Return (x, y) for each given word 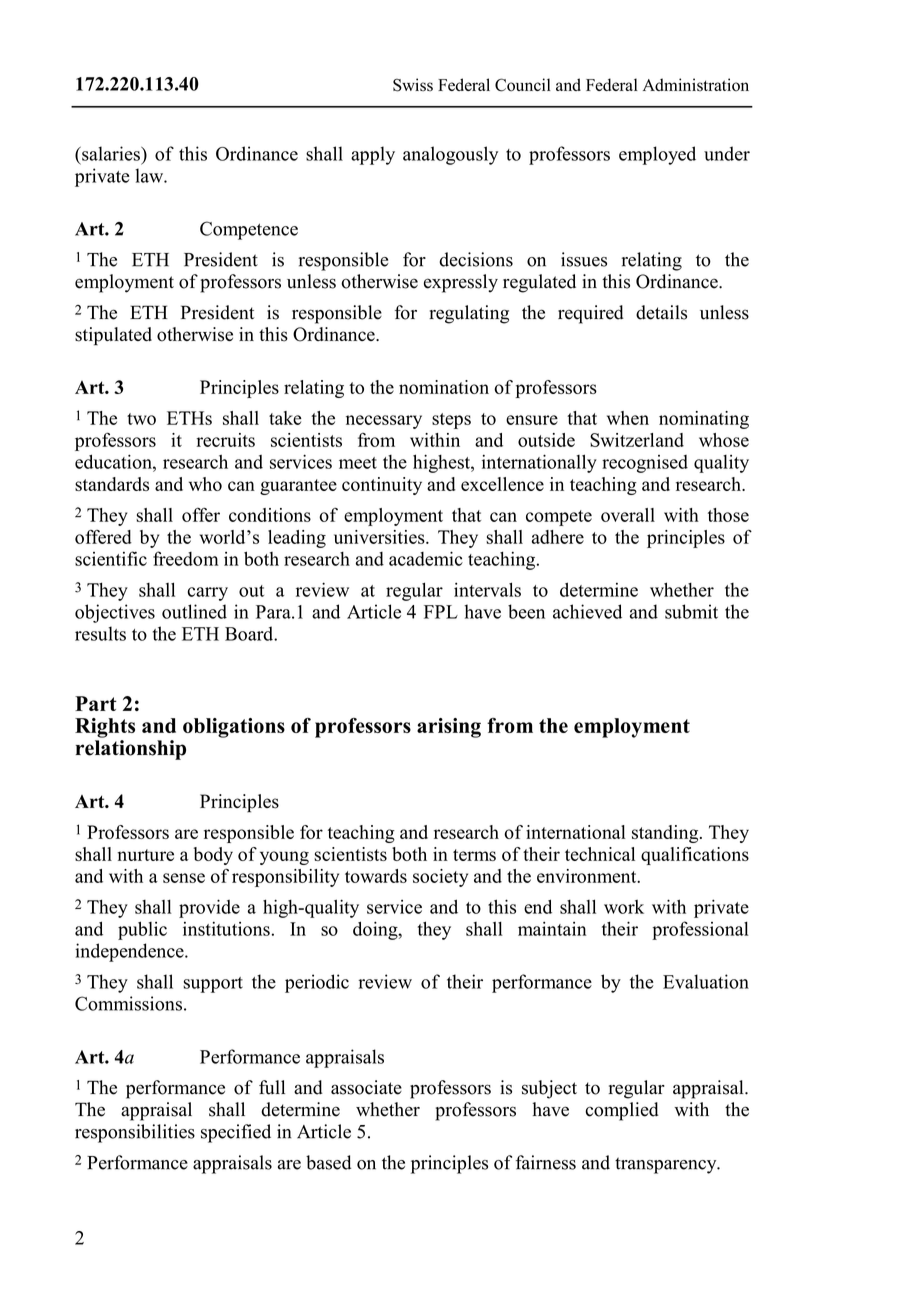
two (141, 419)
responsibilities (135, 1133)
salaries (111, 153)
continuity (382, 486)
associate (366, 1087)
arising (449, 728)
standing (666, 834)
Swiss (413, 85)
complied (622, 1111)
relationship (131, 750)
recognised (645, 464)
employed (657, 155)
